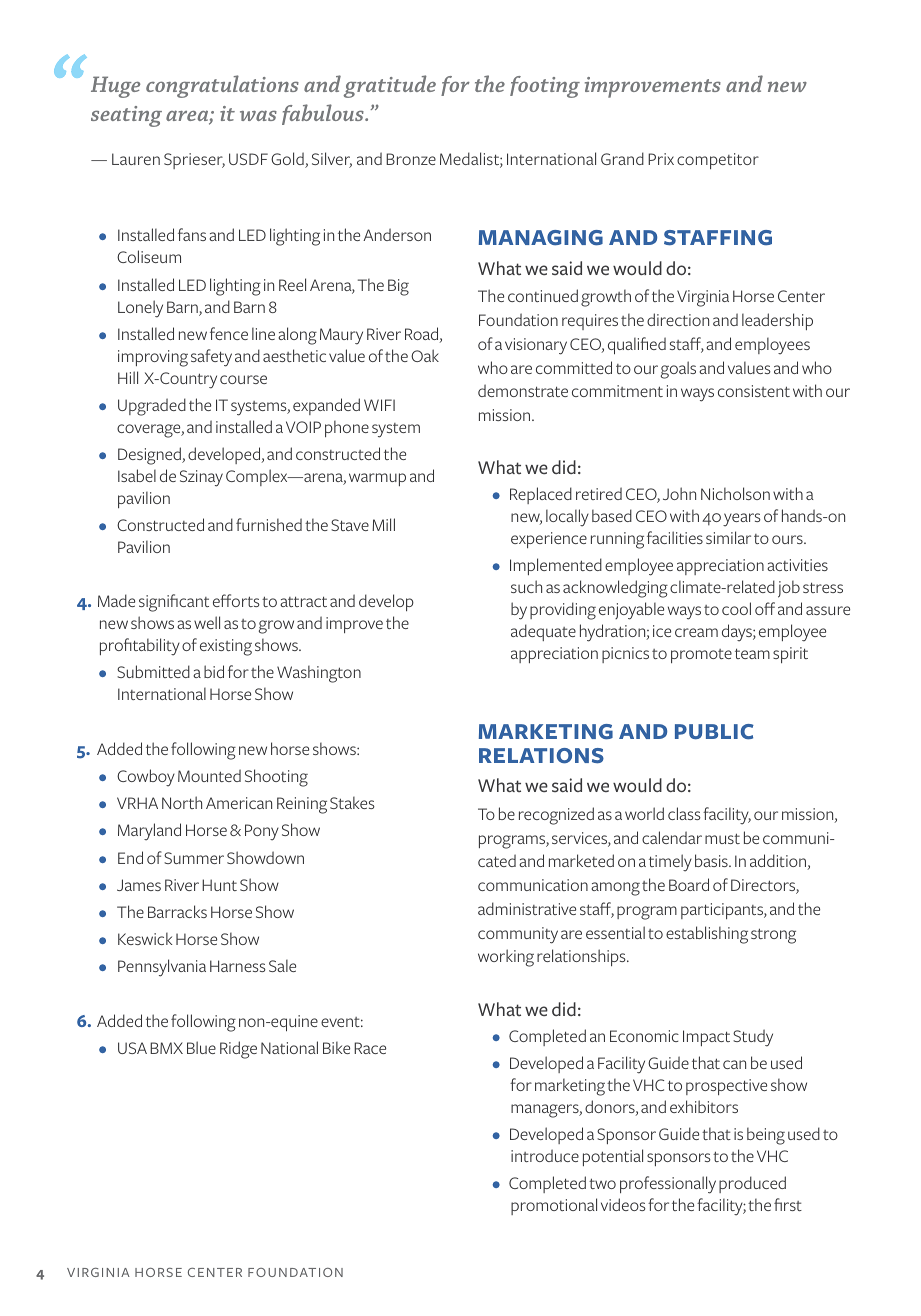 The height and width of the image is (1316, 921). What do you see at coordinates (556, 816) in the image?
I see `recognized` at bounding box center [556, 816].
